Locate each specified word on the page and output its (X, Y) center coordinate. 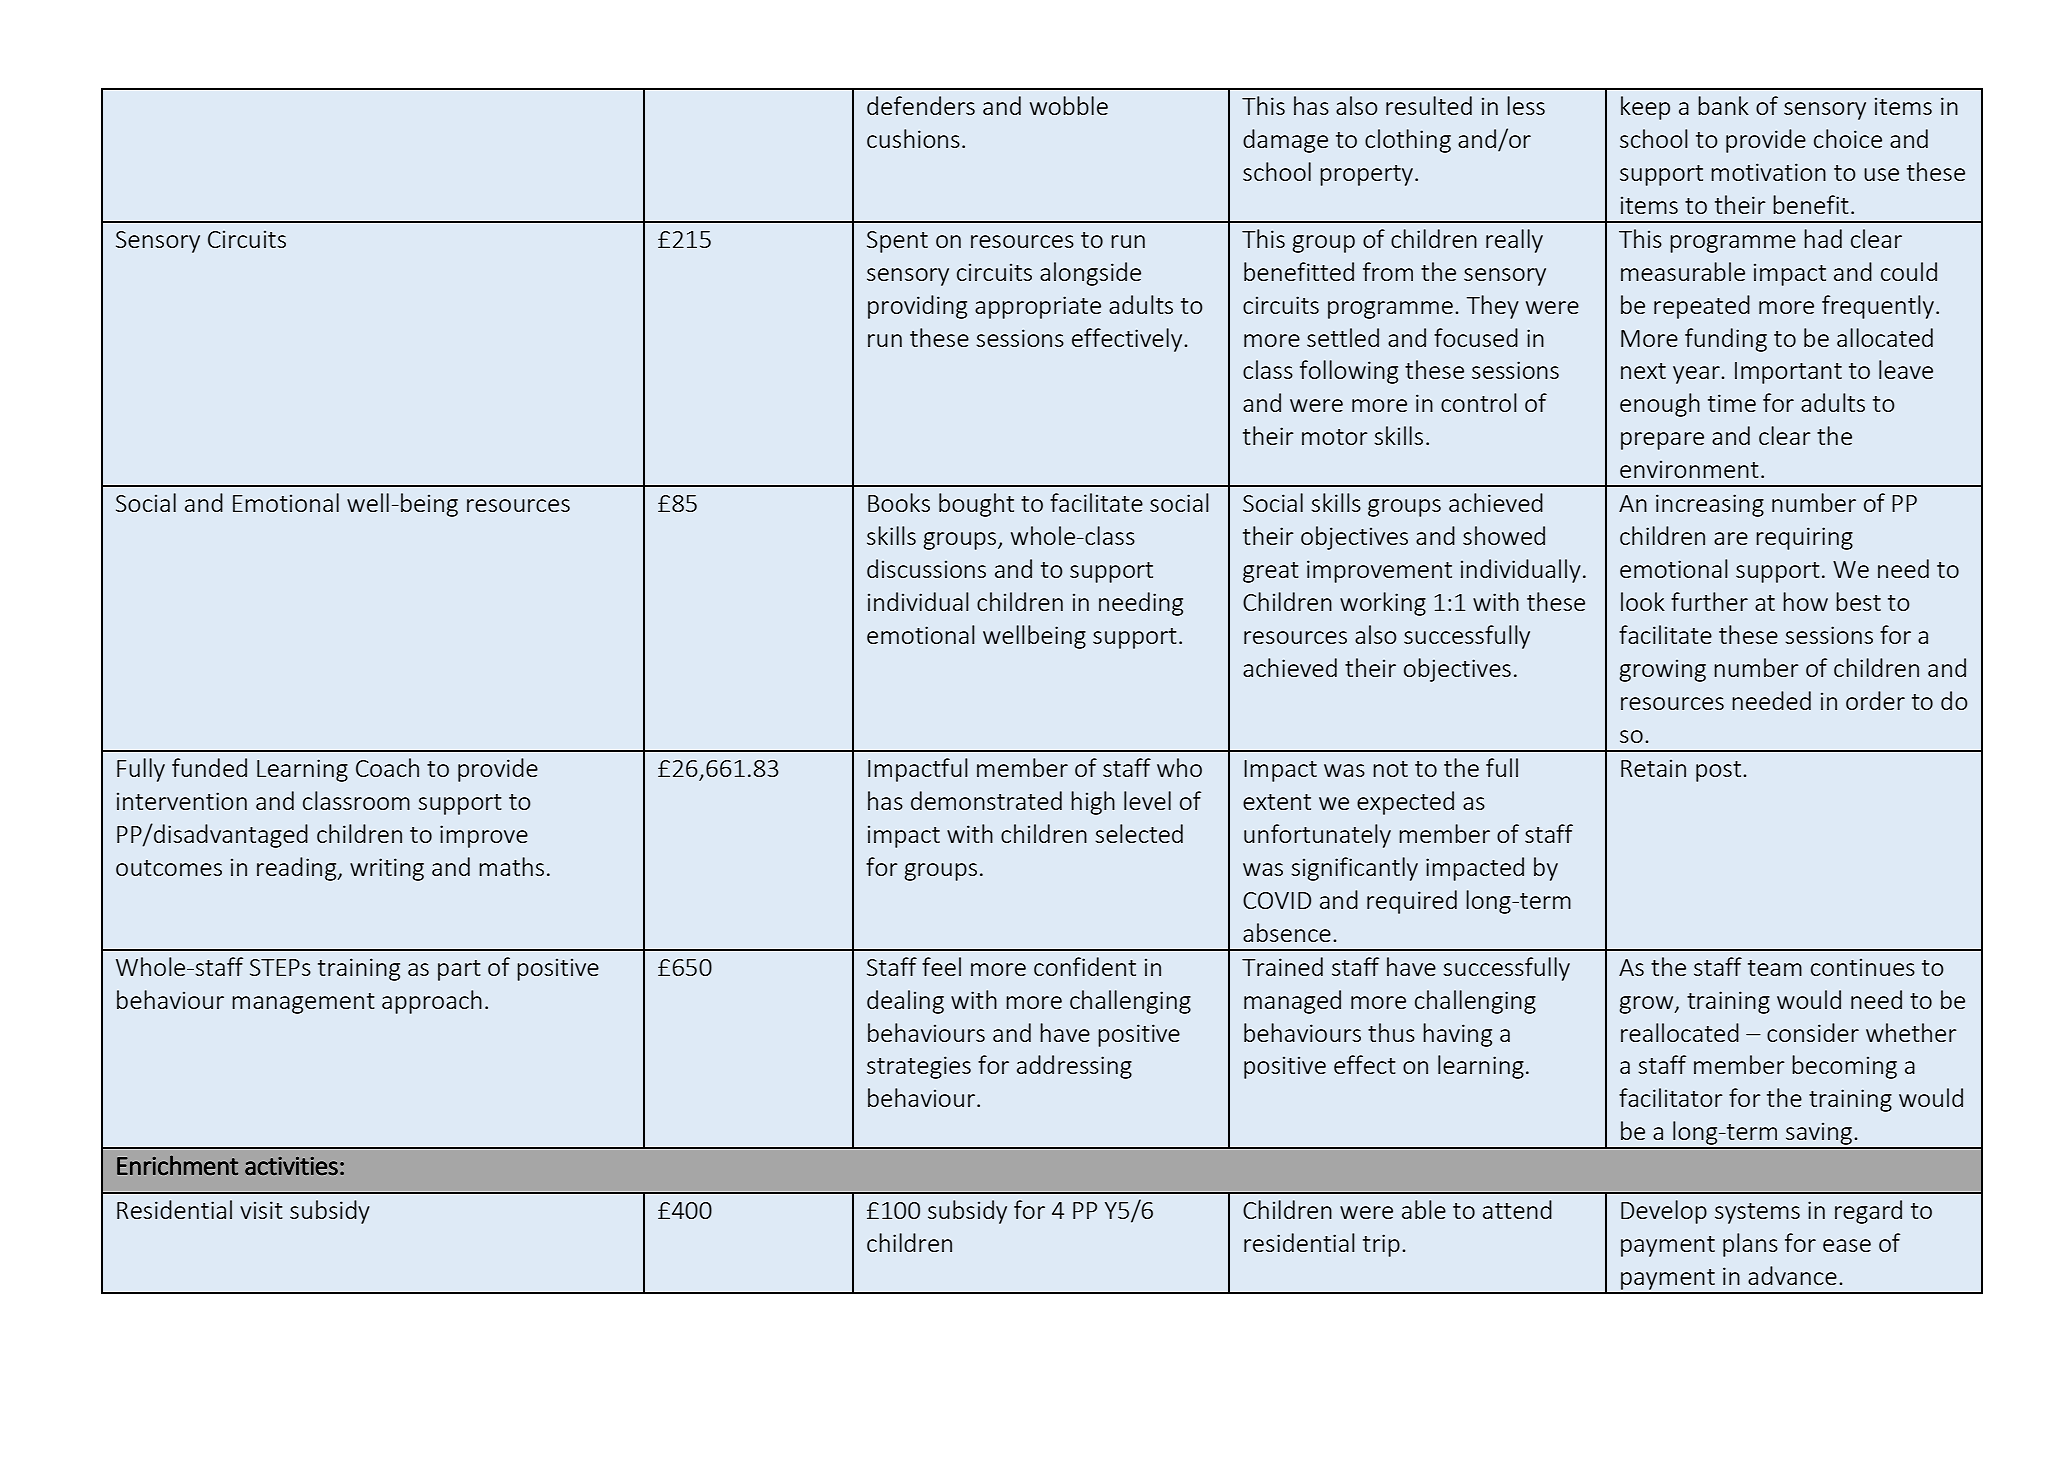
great (1271, 572)
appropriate (1038, 307)
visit (261, 1210)
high (1093, 803)
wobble (1069, 105)
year (1697, 375)
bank (1723, 105)
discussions (926, 568)
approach (432, 1002)
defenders (921, 105)
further (1709, 601)
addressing (1074, 1067)
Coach (387, 767)
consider (1813, 1032)
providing (917, 307)
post (1720, 771)
